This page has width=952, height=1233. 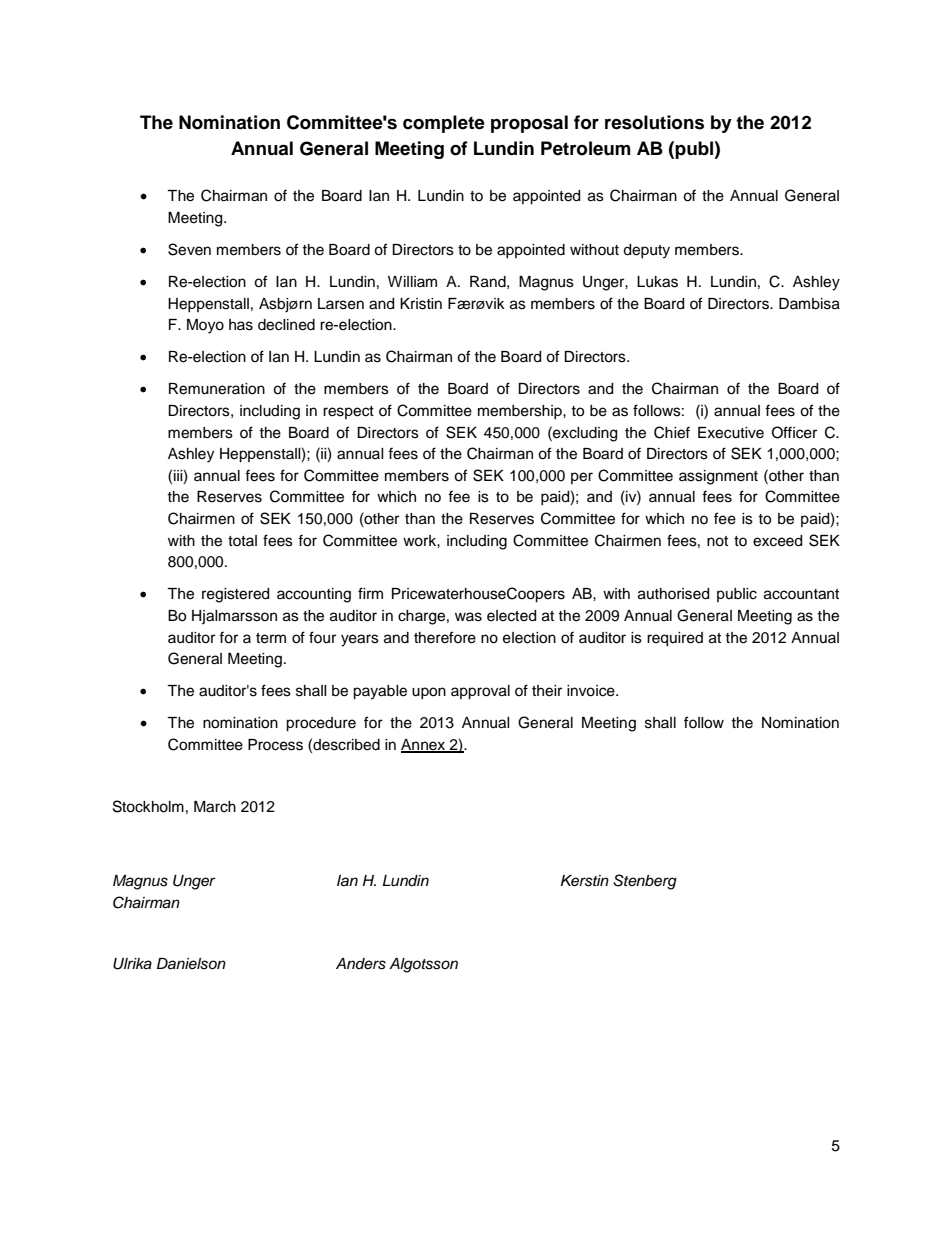 I want to click on not, so click(x=717, y=541).
